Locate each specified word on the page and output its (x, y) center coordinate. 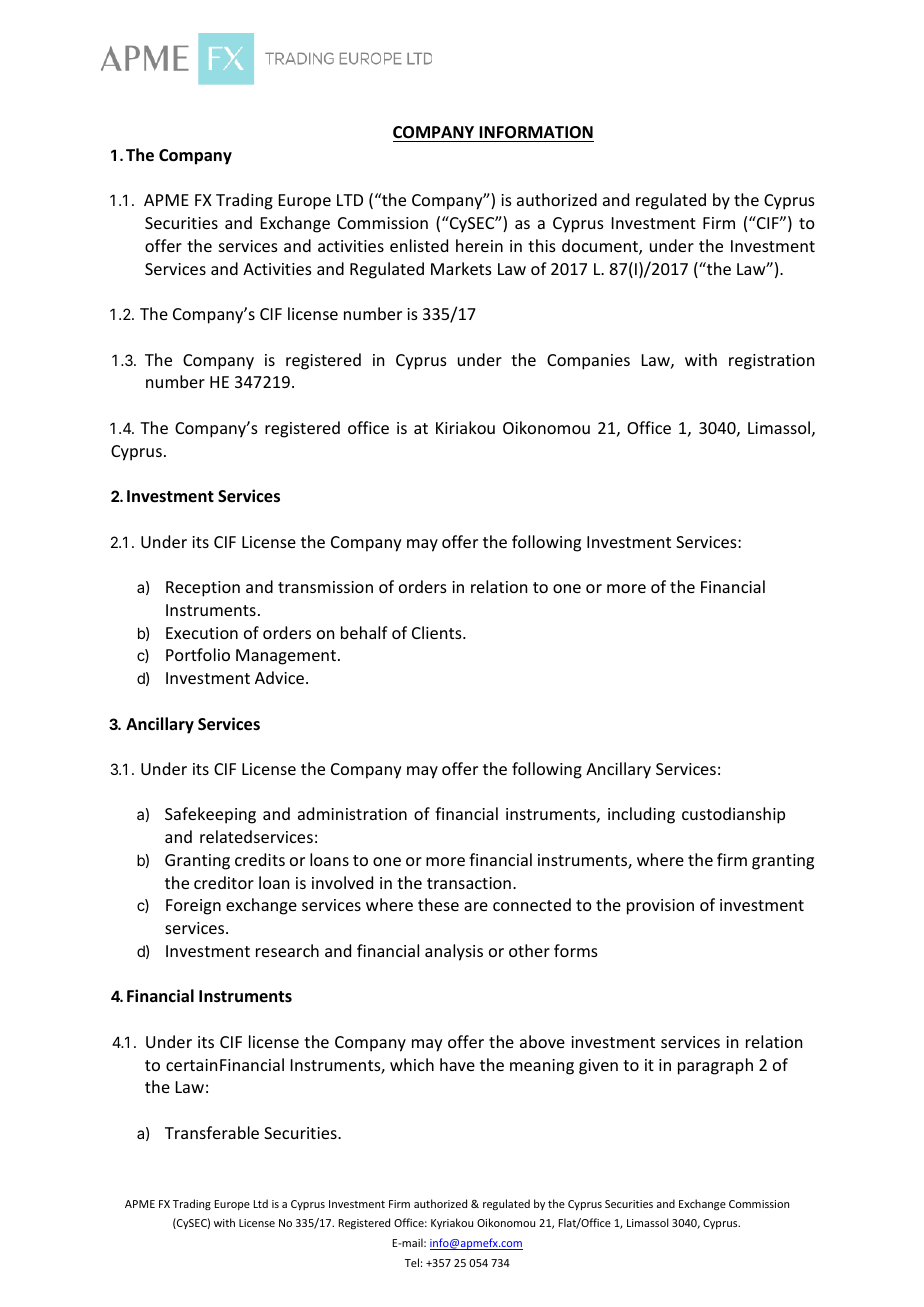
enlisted (419, 245)
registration (771, 362)
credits (260, 859)
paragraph (715, 1066)
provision (660, 907)
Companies (588, 362)
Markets (461, 268)
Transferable (212, 1132)
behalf (364, 632)
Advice (281, 677)
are (476, 906)
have (457, 1064)
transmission (325, 587)
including (641, 815)
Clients (438, 632)
